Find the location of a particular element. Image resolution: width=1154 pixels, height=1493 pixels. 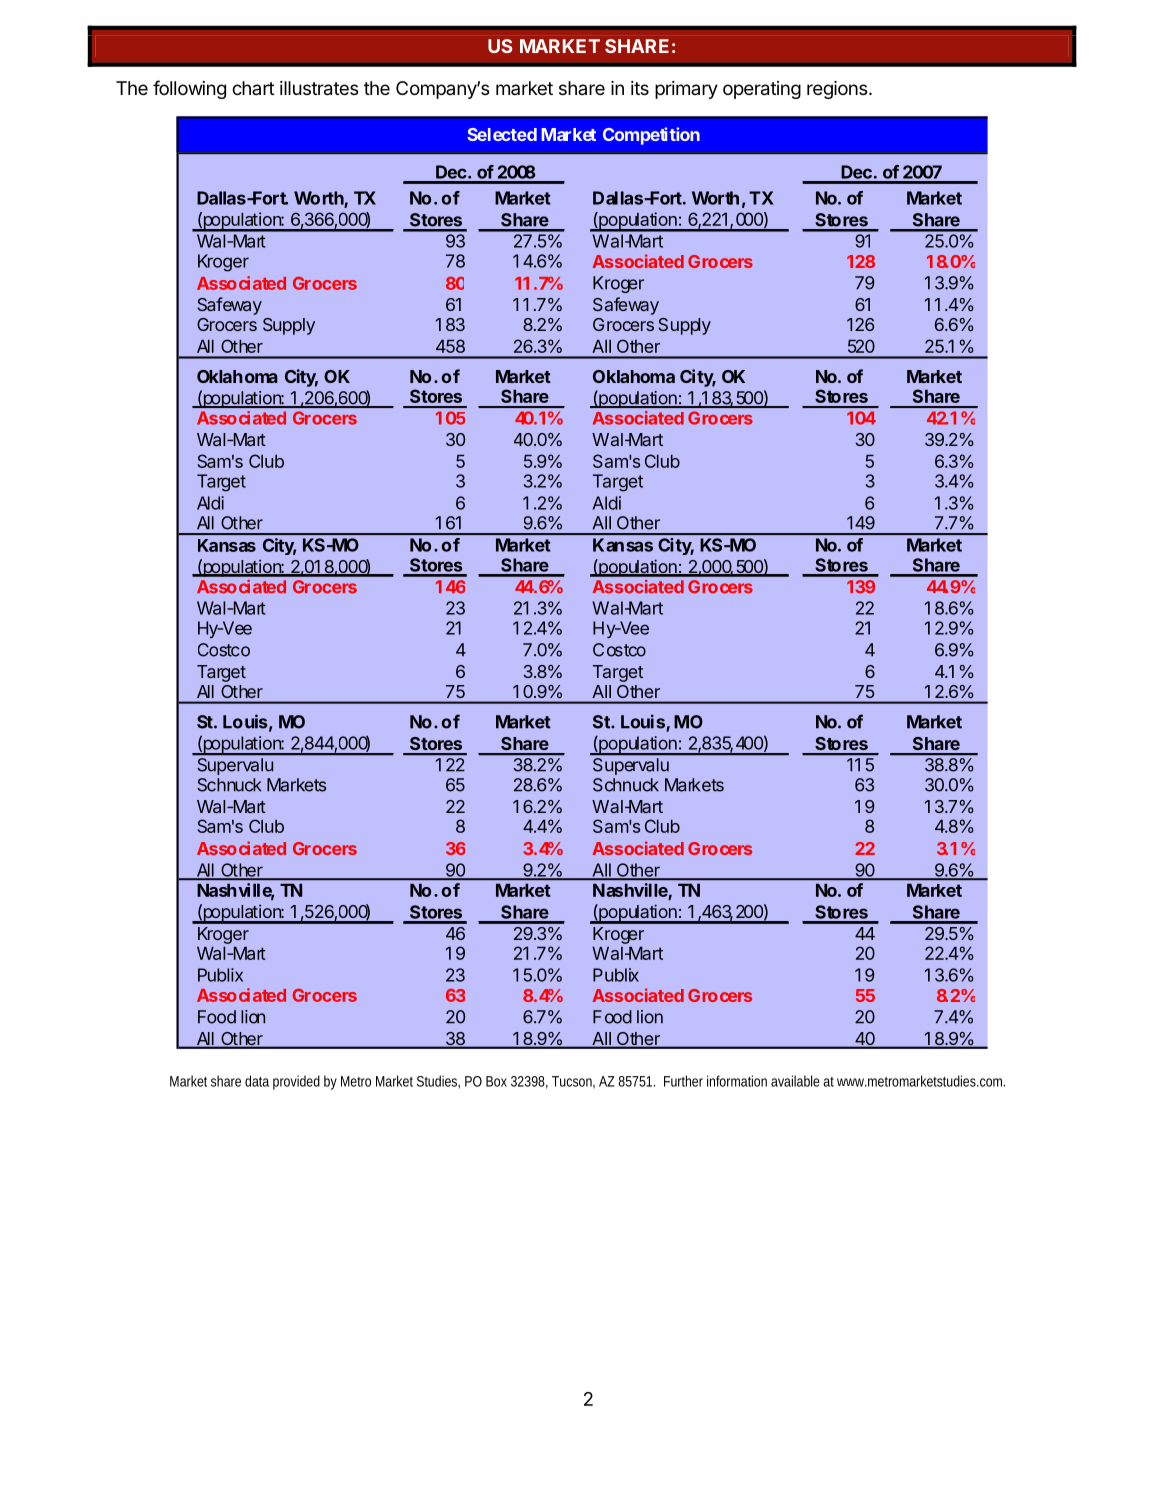

Further is located at coordinates (683, 1081).
